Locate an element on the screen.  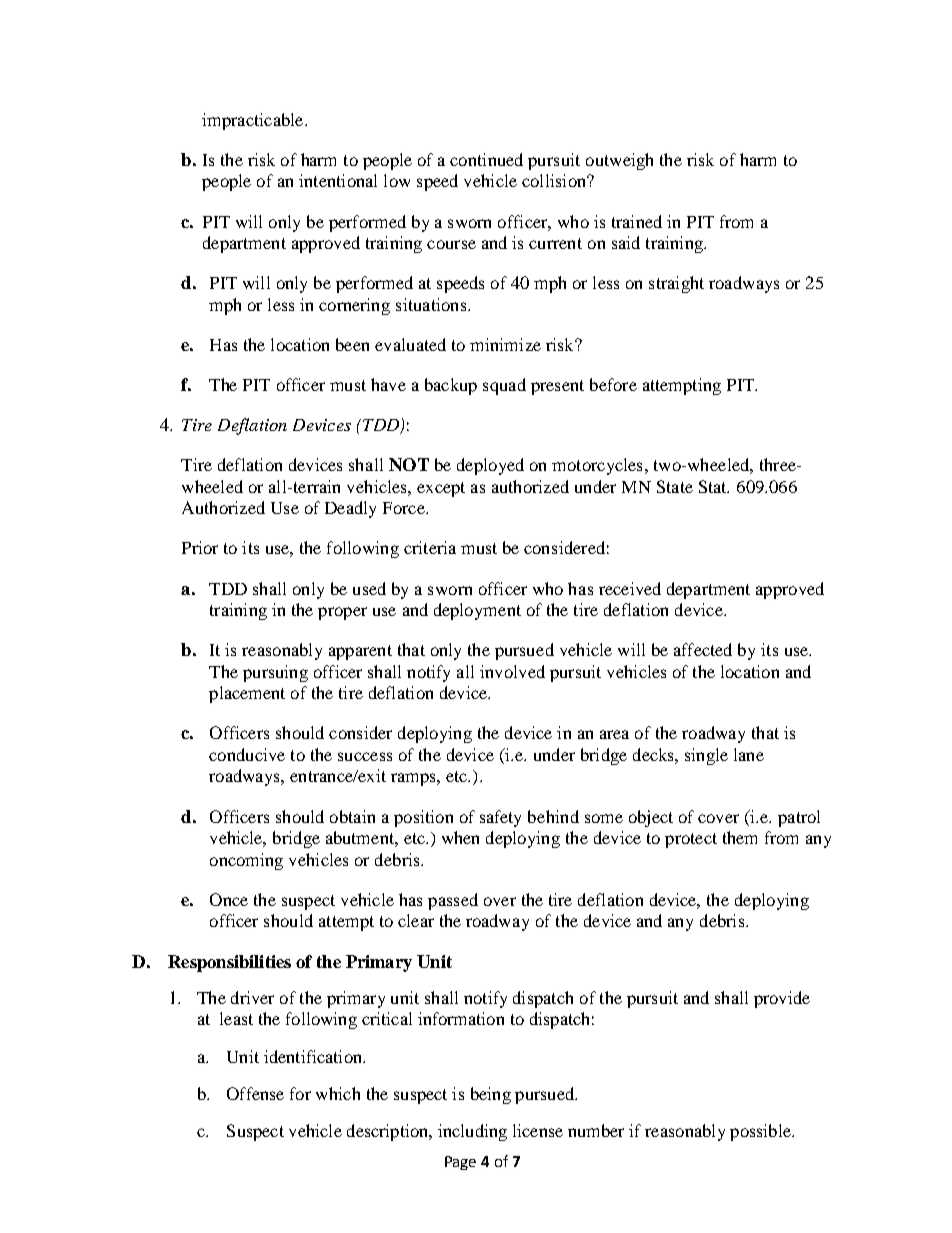
involved is located at coordinates (512, 671).
